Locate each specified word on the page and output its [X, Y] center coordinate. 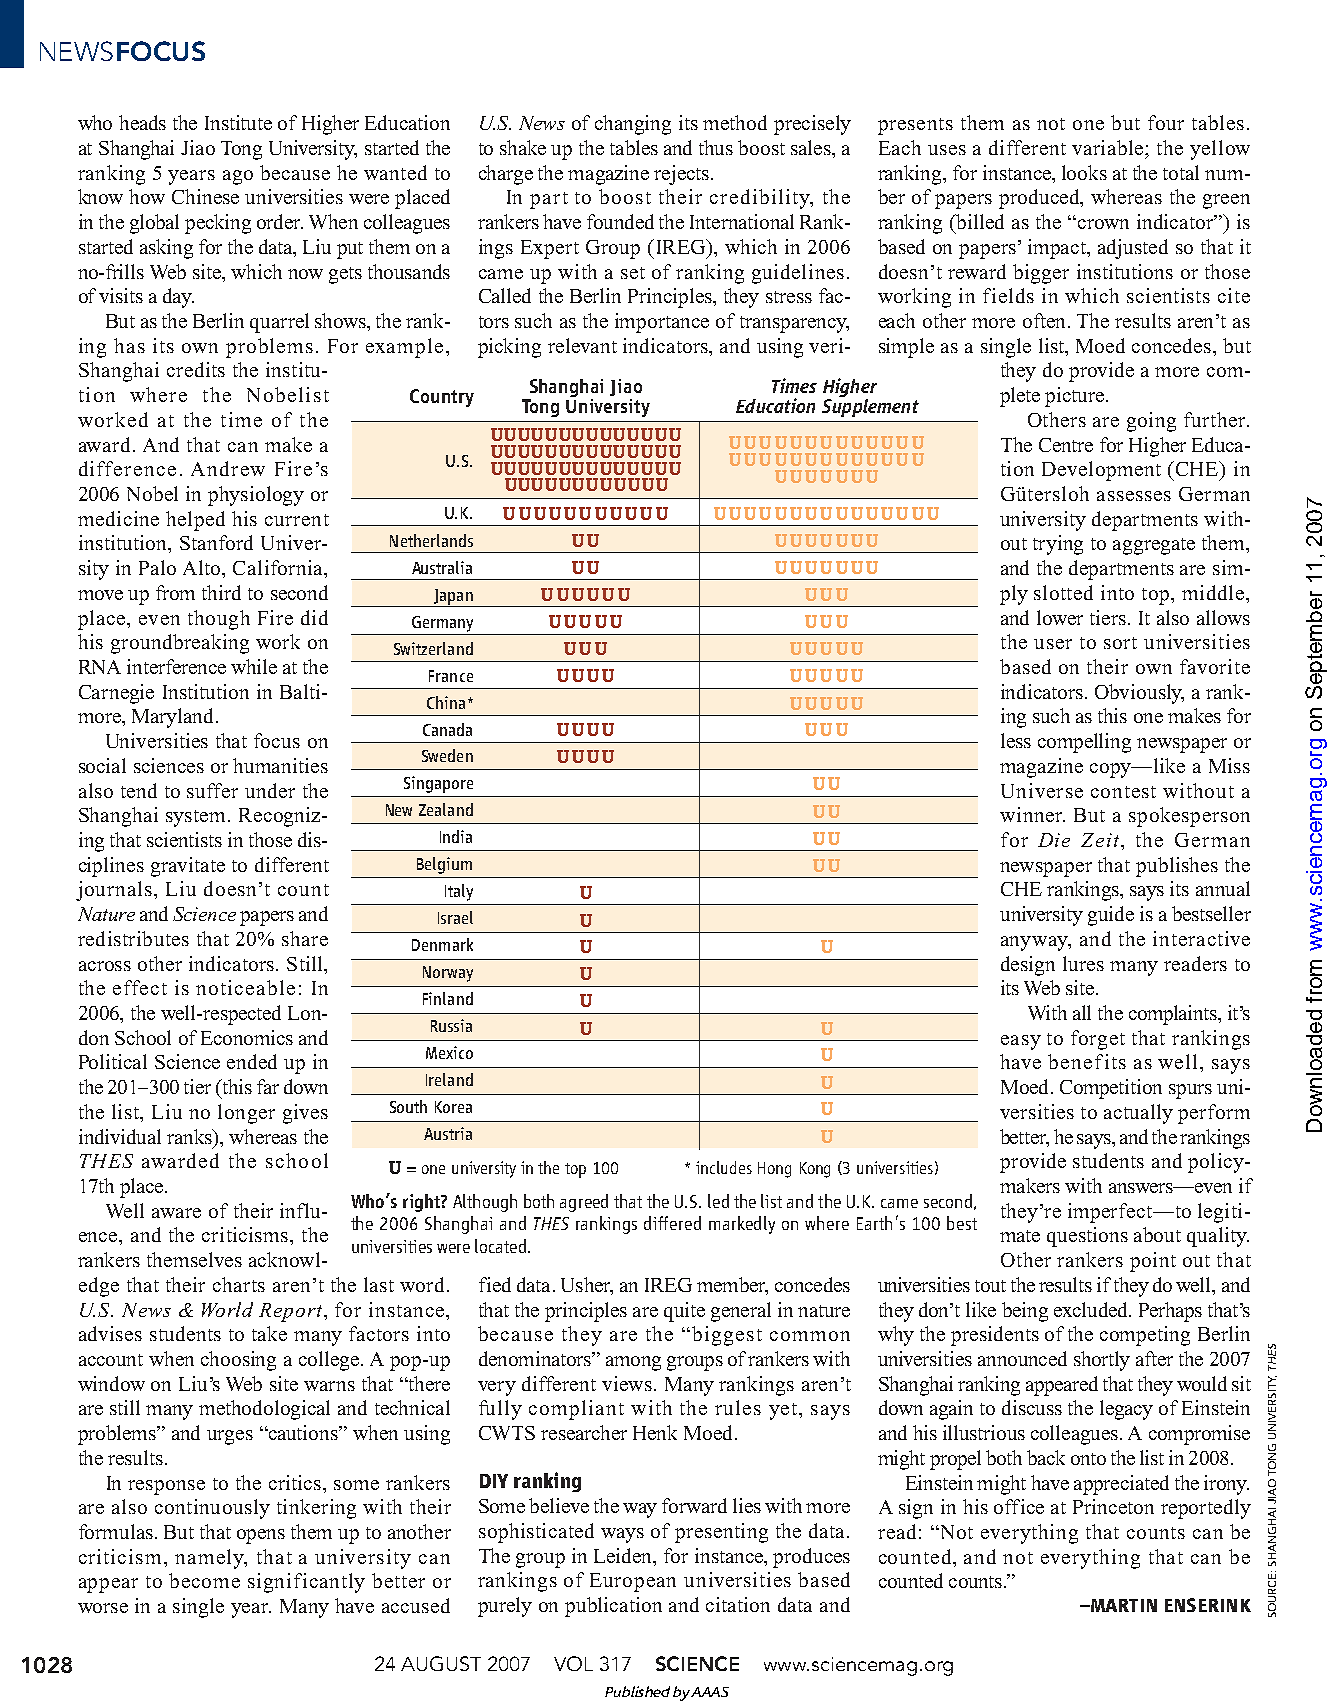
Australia [442, 567]
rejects [681, 175]
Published [637, 1691]
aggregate [1154, 546]
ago [238, 177]
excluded [1092, 1309]
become [204, 1580]
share [305, 938]
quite [684, 1312]
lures [1083, 963]
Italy [459, 892]
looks [1084, 172]
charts [239, 1284]
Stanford [216, 542]
